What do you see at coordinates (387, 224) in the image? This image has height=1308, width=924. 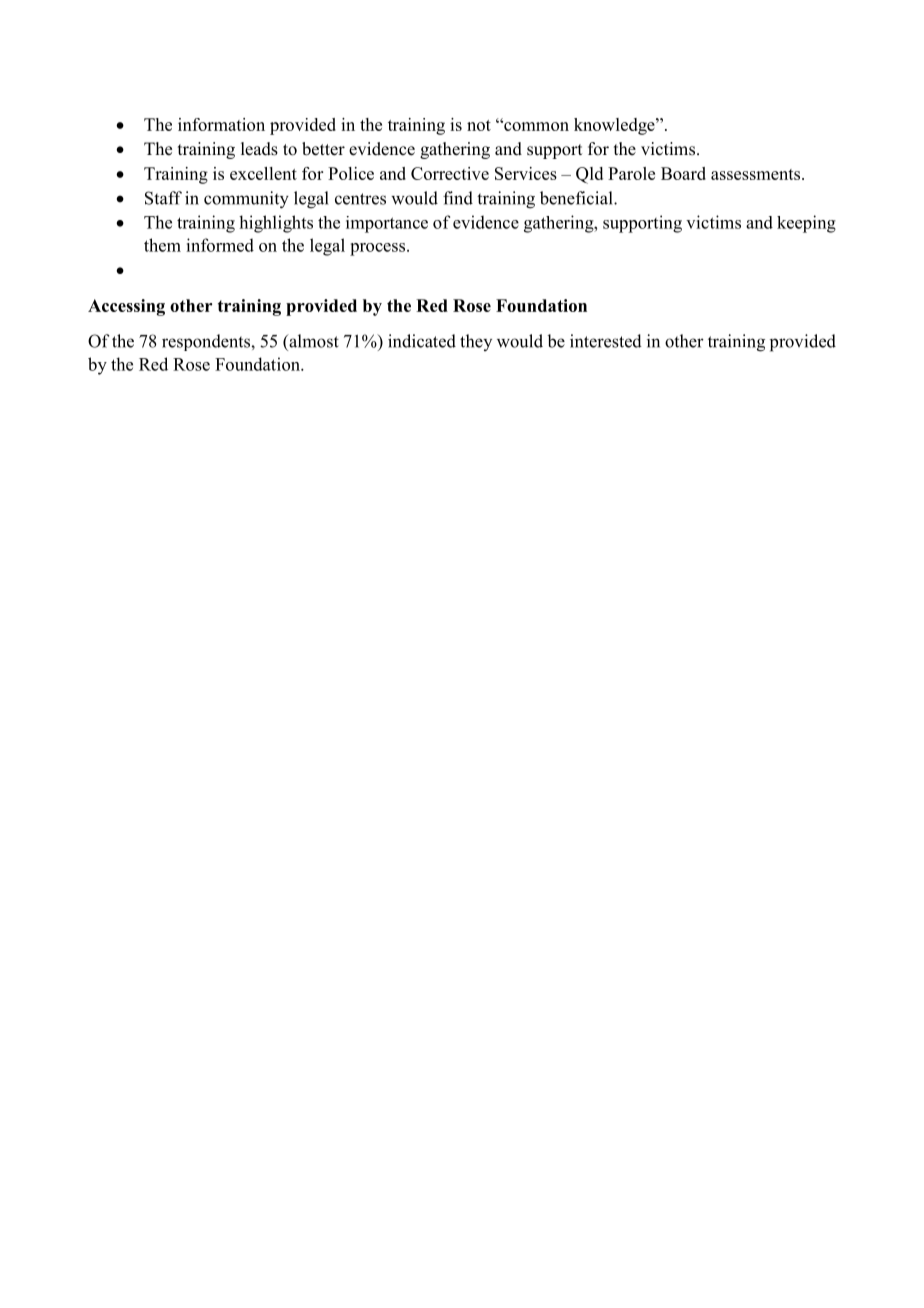 I see `importance` at bounding box center [387, 224].
